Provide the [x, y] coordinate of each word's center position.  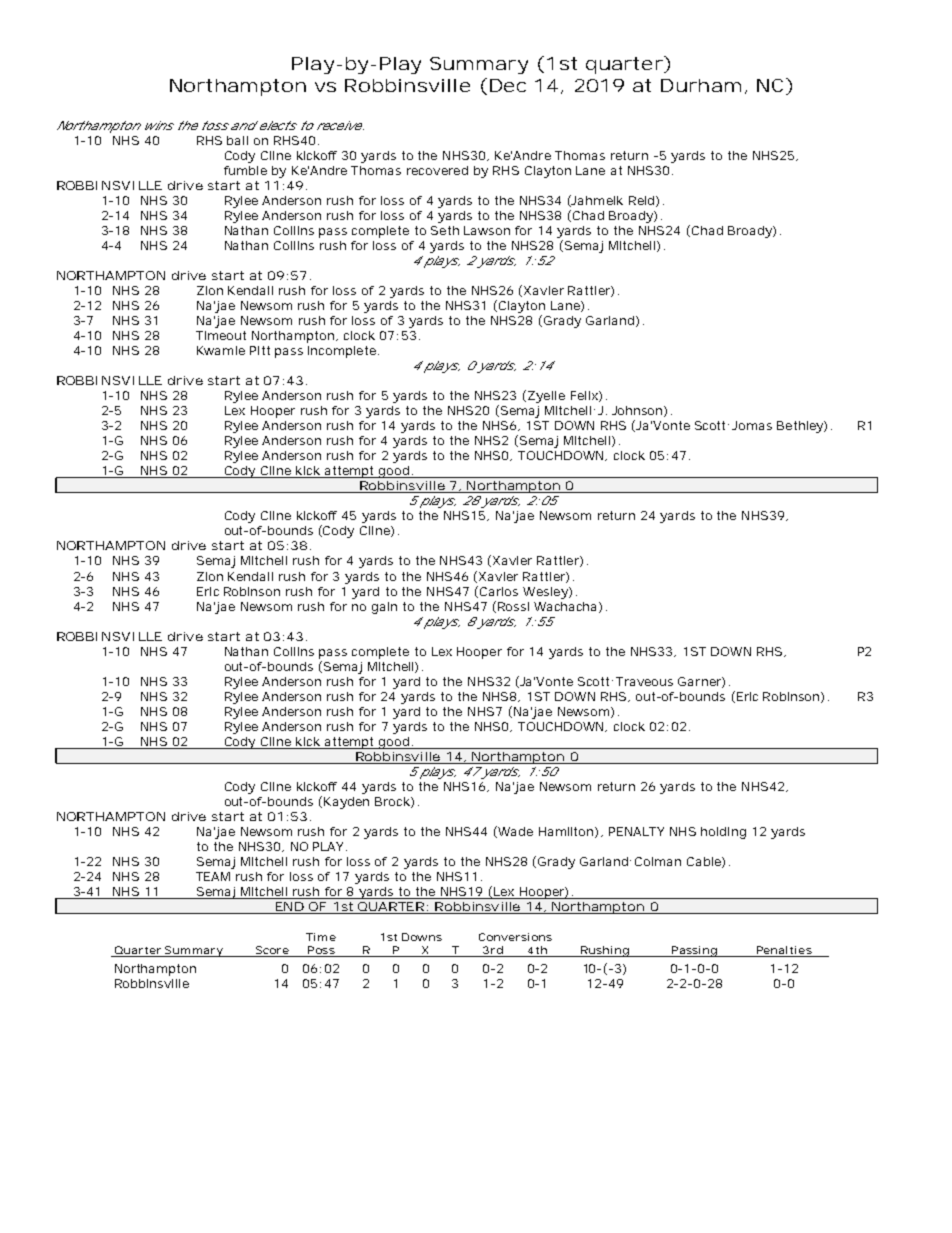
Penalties [784, 951]
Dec [508, 85]
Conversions [515, 937]
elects [276, 125]
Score [271, 951]
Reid [643, 201]
